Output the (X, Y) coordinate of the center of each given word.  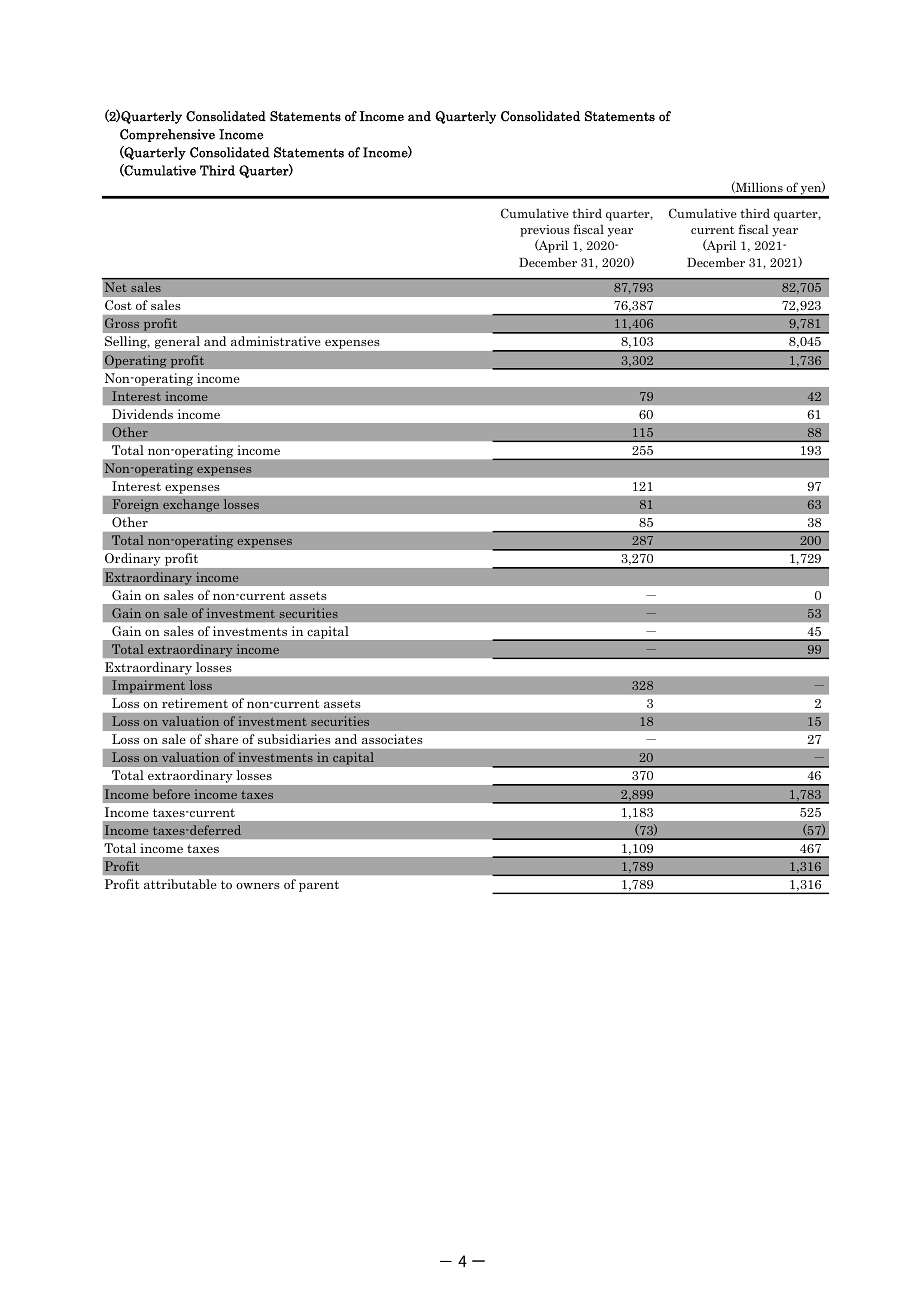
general (177, 342)
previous (545, 231)
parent (319, 886)
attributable (180, 884)
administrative (276, 341)
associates (392, 739)
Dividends (142, 414)
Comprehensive (167, 135)
